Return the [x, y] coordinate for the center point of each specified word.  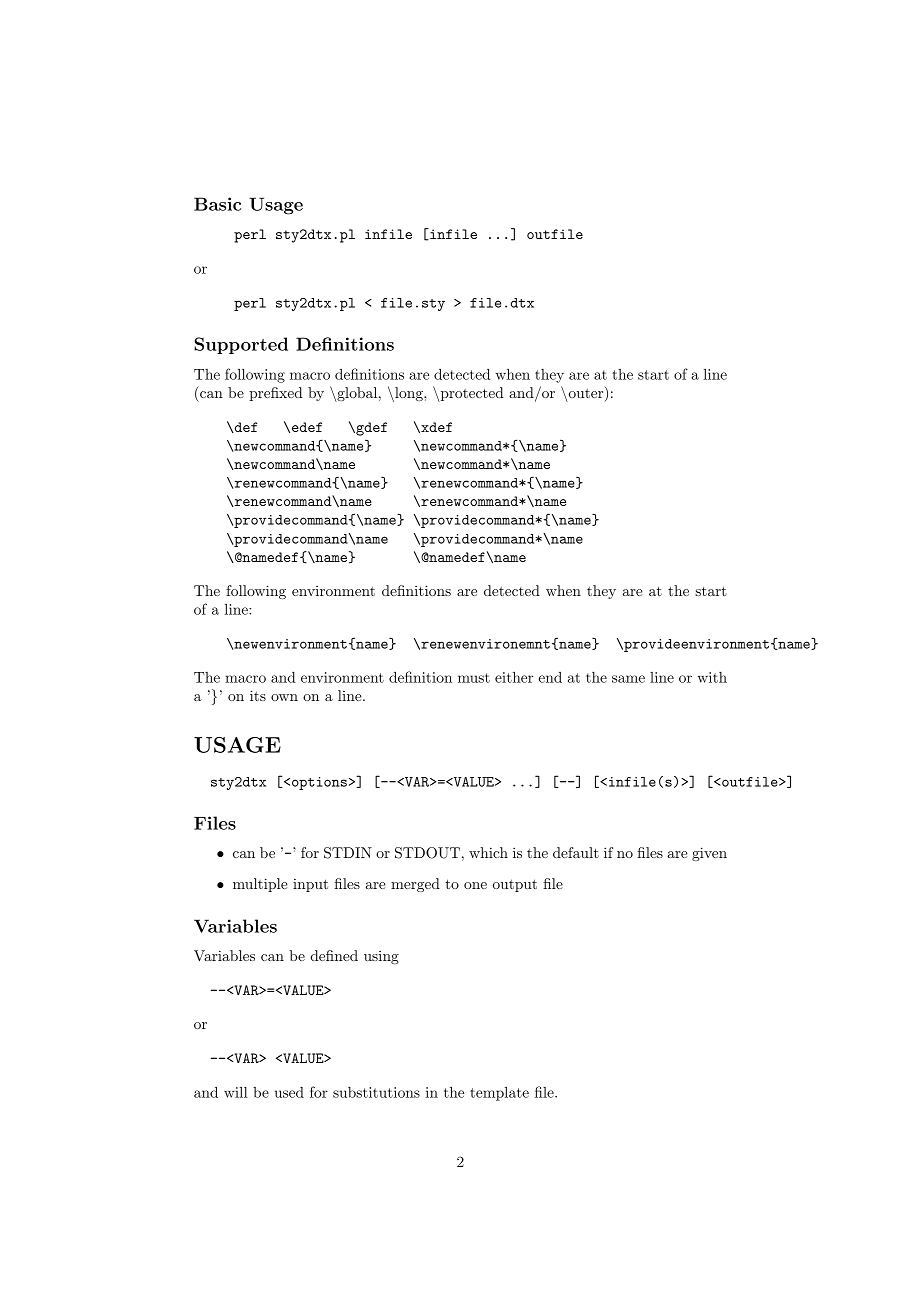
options [319, 783]
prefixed [276, 394]
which [488, 852]
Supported [241, 345]
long [409, 394]
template [499, 1094]
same [628, 679]
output [515, 885]
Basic [217, 204]
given [709, 854]
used [289, 1092]
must [474, 678]
